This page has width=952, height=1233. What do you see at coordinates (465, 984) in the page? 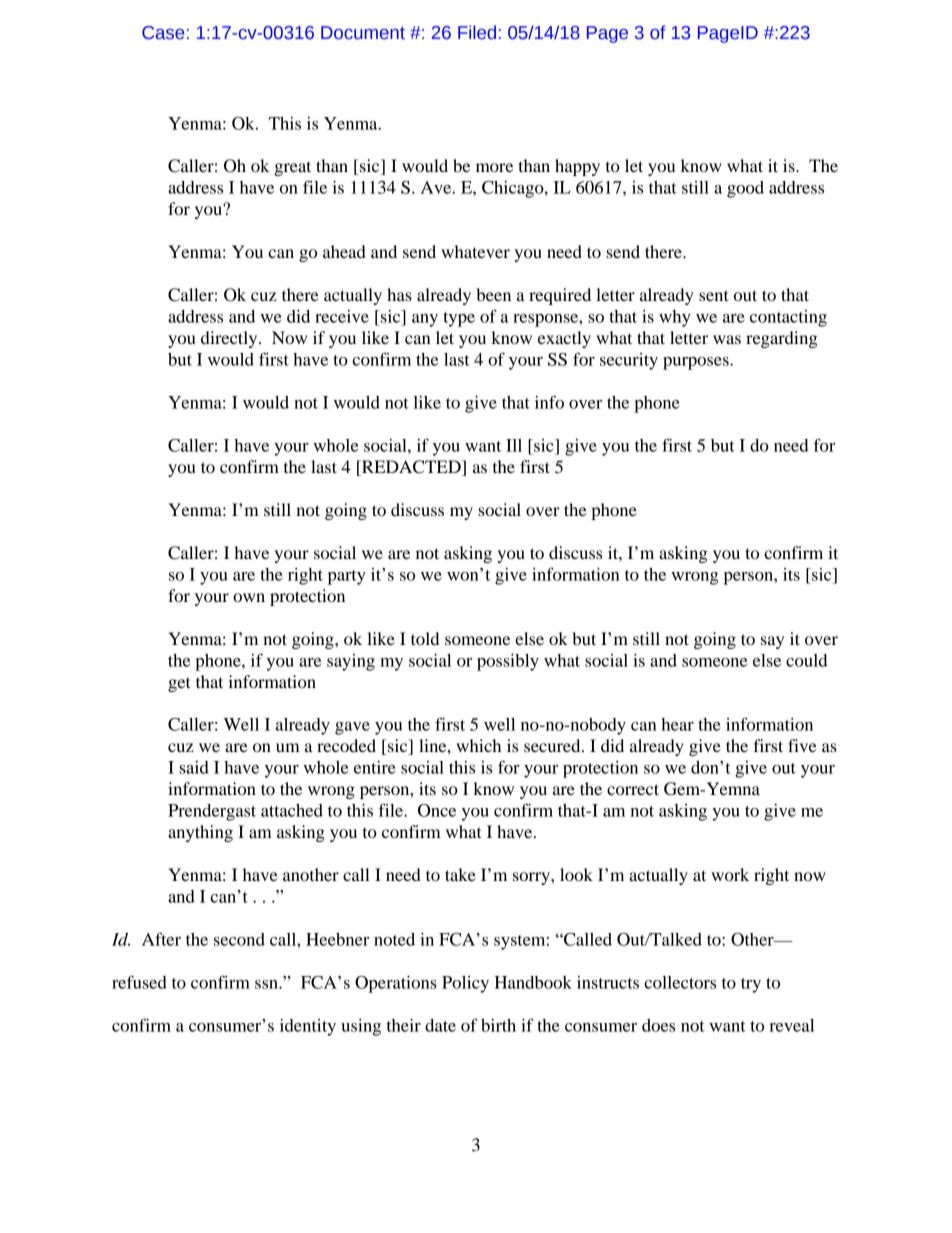
I see `Policy` at bounding box center [465, 984].
